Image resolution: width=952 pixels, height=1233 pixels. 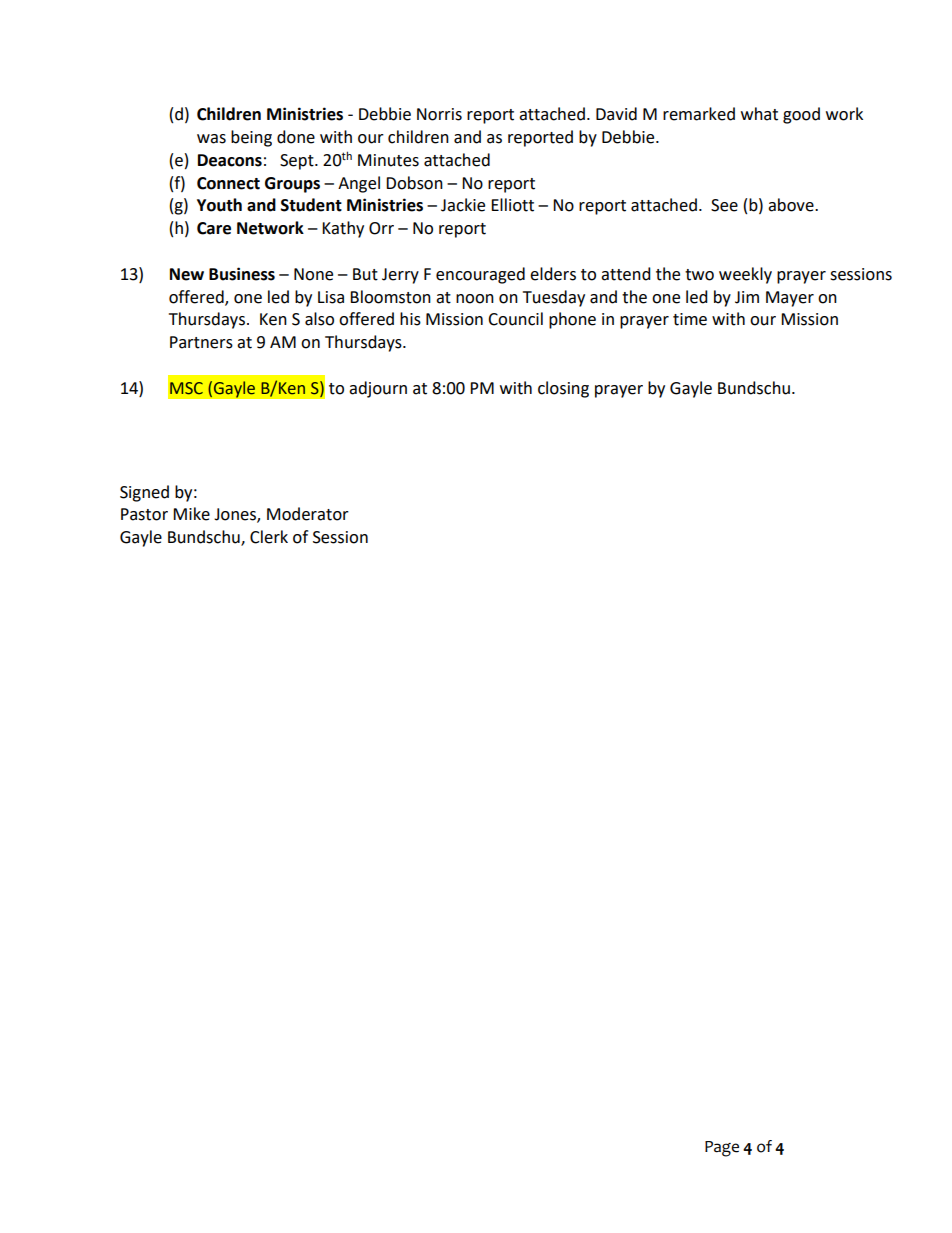 I want to click on was, so click(x=211, y=139).
